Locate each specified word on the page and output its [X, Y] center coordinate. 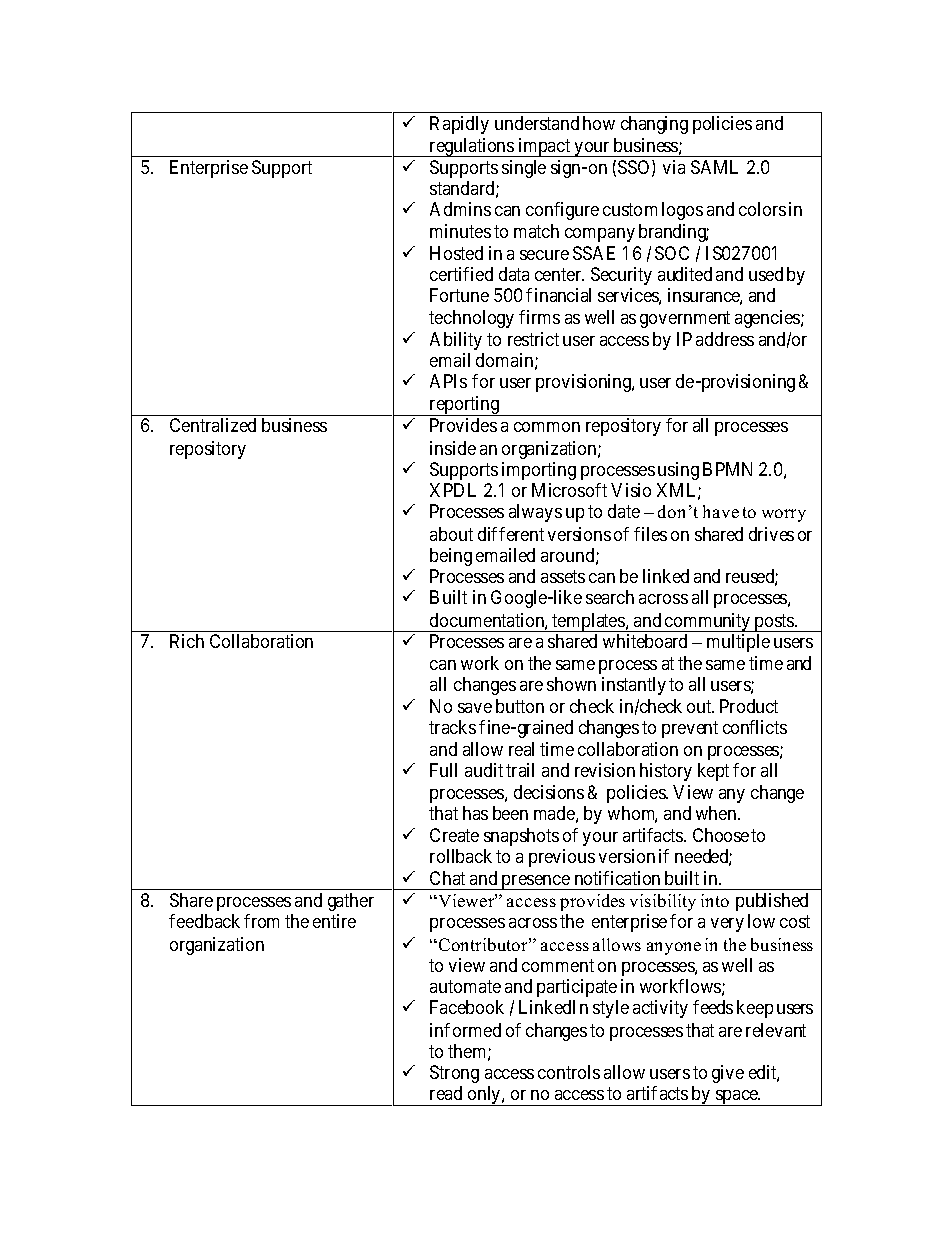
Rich [187, 641]
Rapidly [459, 125]
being [451, 557]
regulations [472, 147]
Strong [454, 1074]
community [708, 622]
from [261, 921]
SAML [714, 167]
